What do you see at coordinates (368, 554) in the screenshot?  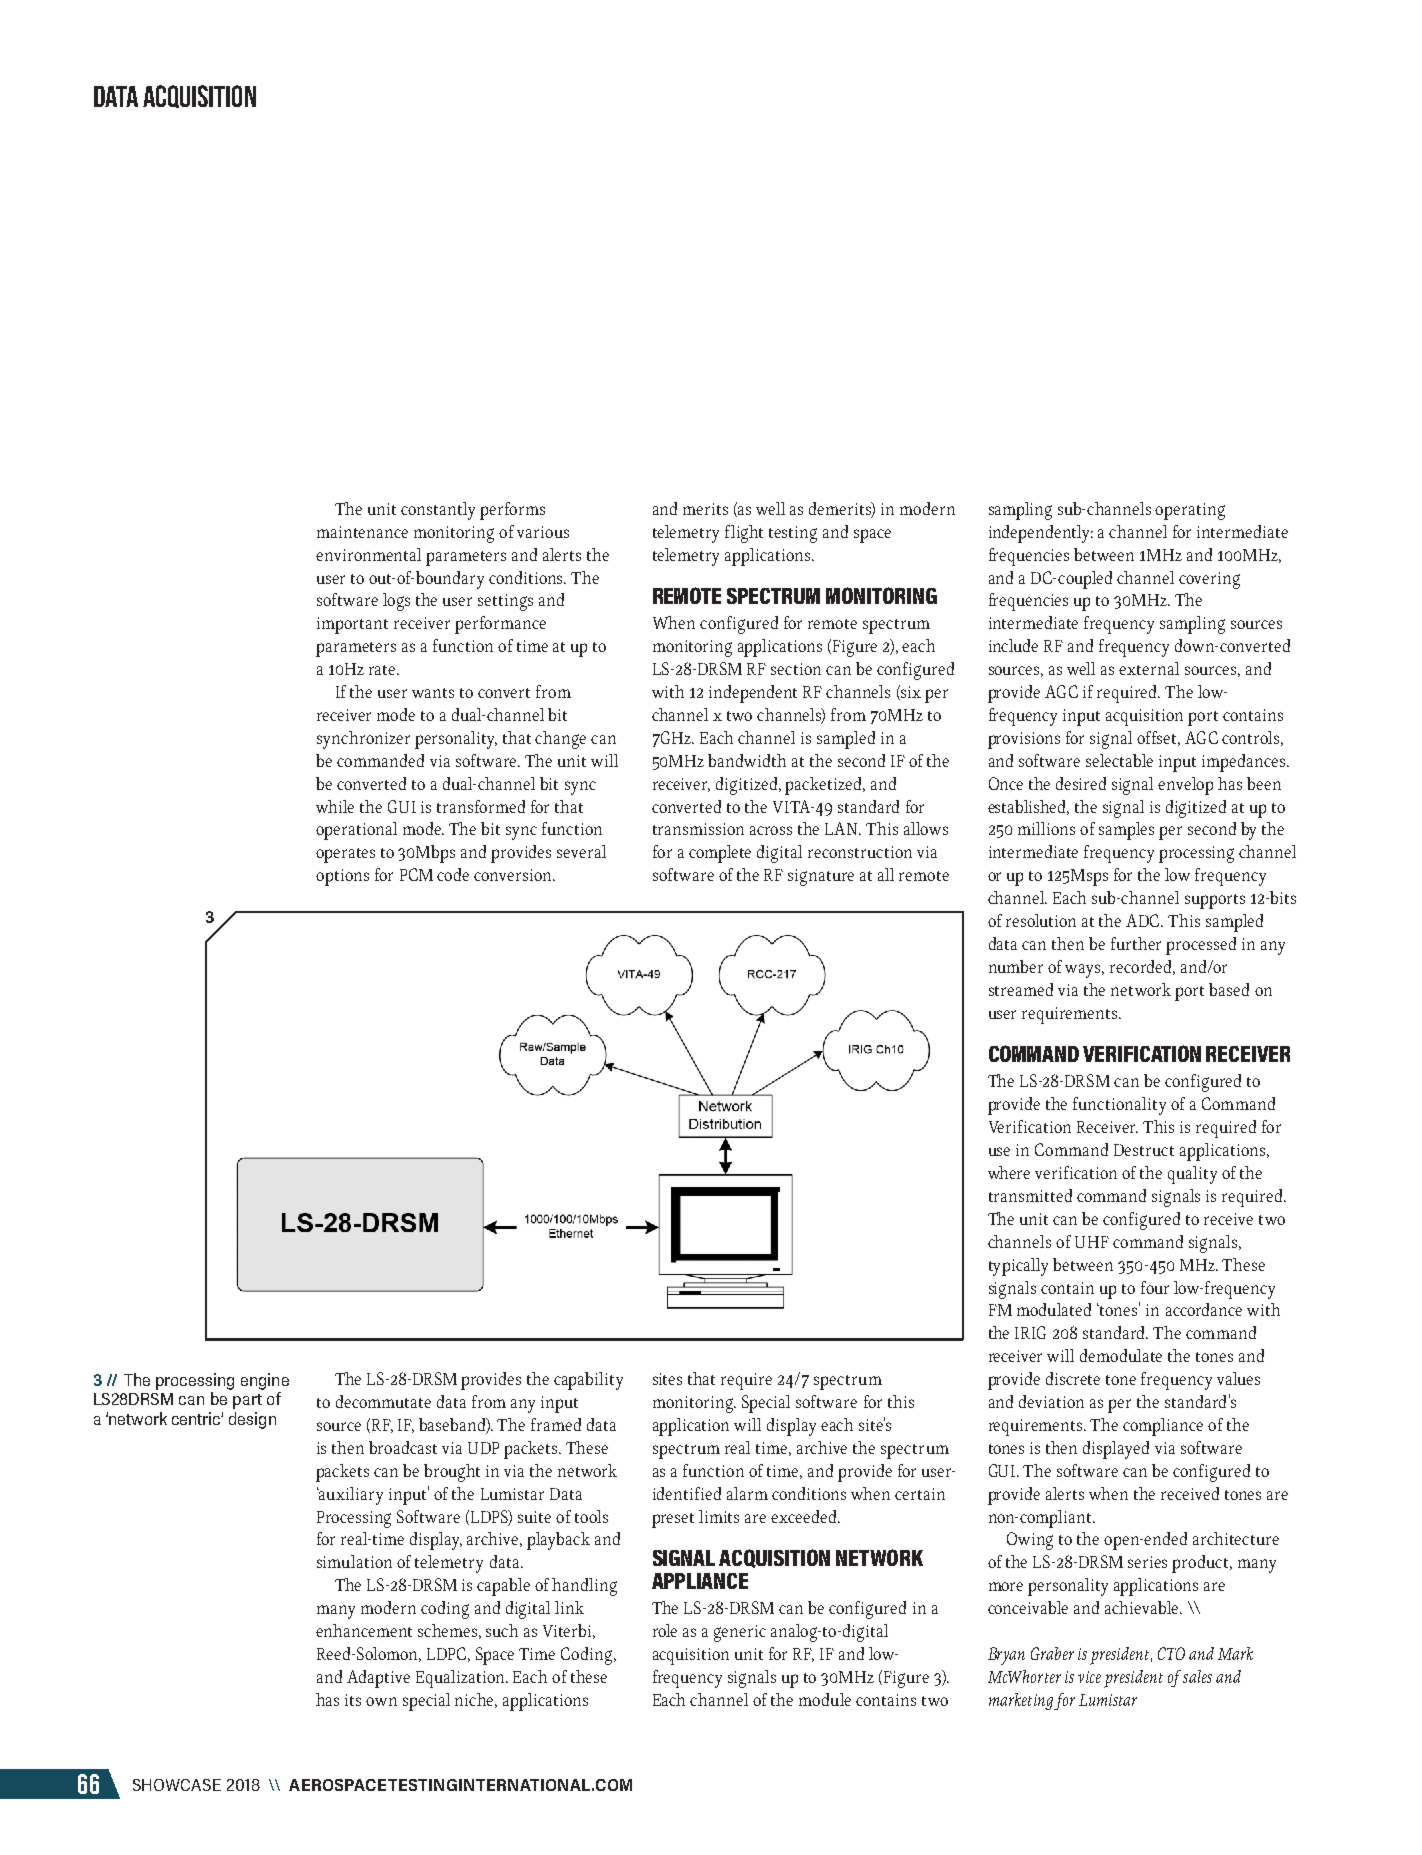 I see `environmental` at bounding box center [368, 554].
